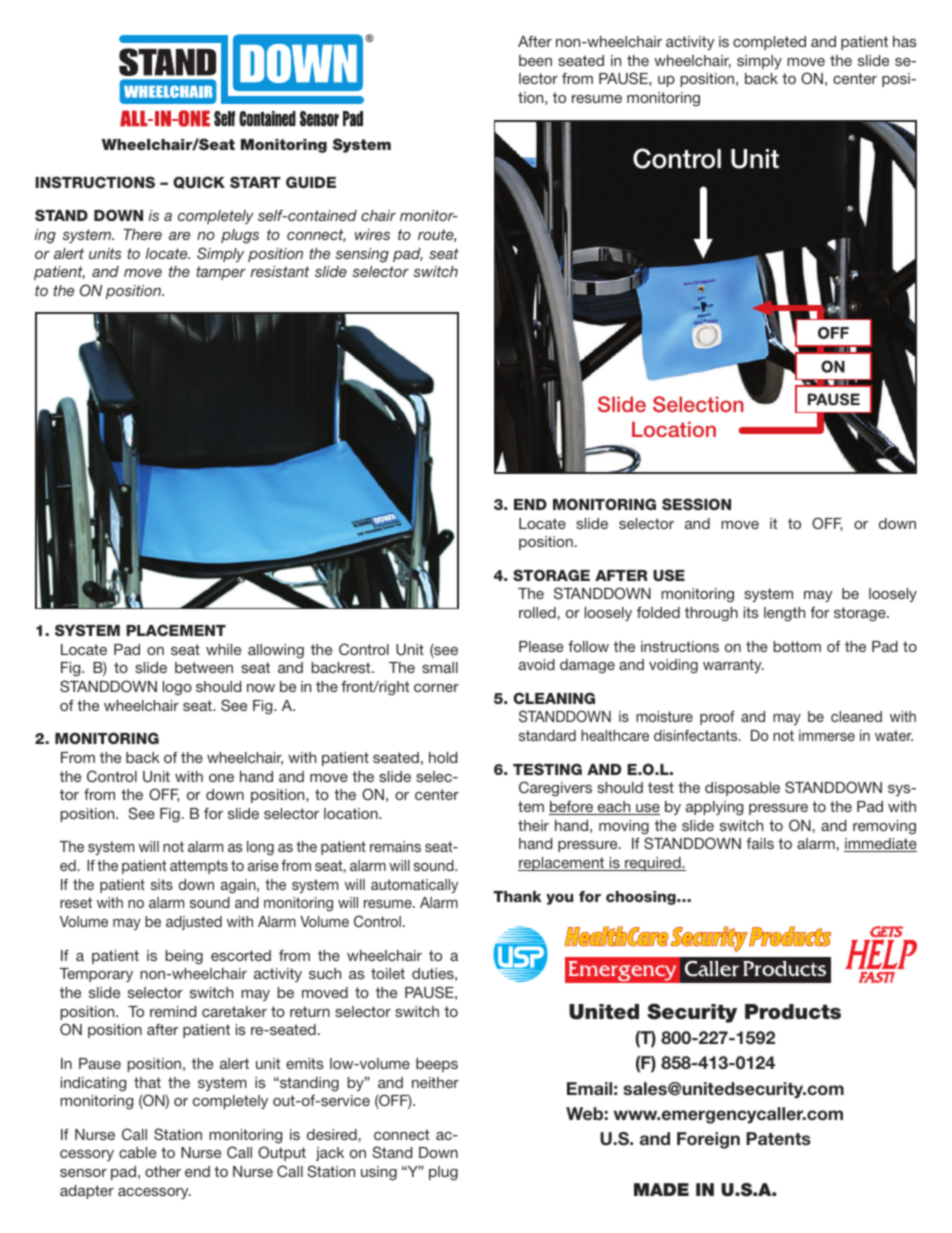 This screenshot has height=1233, width=952. Describe the element at coordinates (199, 182) in the screenshot. I see `QUICK` at that location.
